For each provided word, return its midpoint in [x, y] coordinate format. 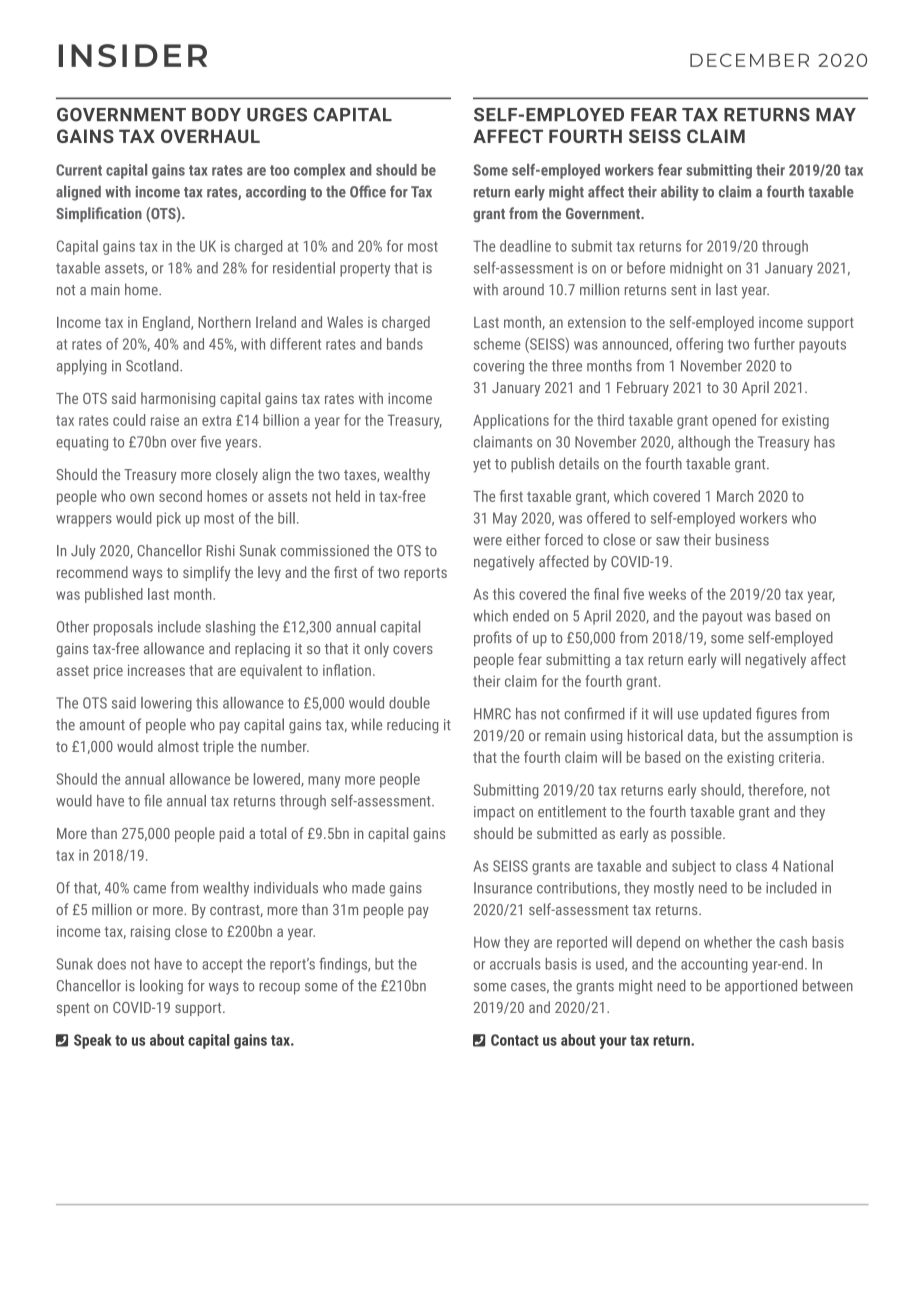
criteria [801, 757]
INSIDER [133, 55]
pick [169, 519]
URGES [277, 115]
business [742, 539]
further [774, 344]
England [167, 323]
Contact [515, 1040]
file [153, 800]
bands [405, 344]
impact [494, 813]
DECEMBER [749, 60]
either [523, 540]
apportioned [761, 987]
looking [161, 987]
